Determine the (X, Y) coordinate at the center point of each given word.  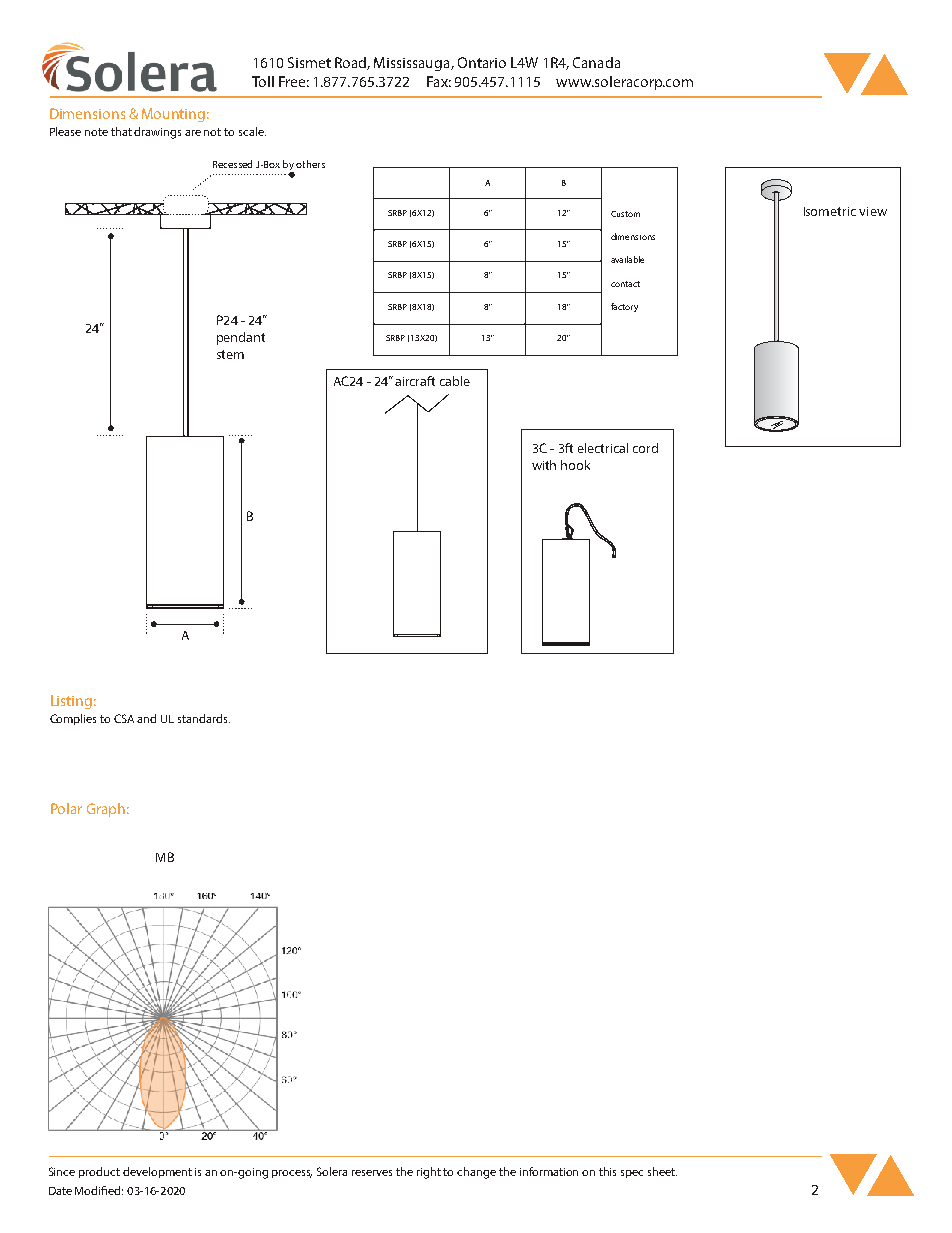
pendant (241, 338)
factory (624, 307)
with (544, 465)
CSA (124, 718)
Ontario (482, 62)
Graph (106, 810)
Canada (596, 62)
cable (455, 381)
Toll (263, 81)
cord (645, 448)
